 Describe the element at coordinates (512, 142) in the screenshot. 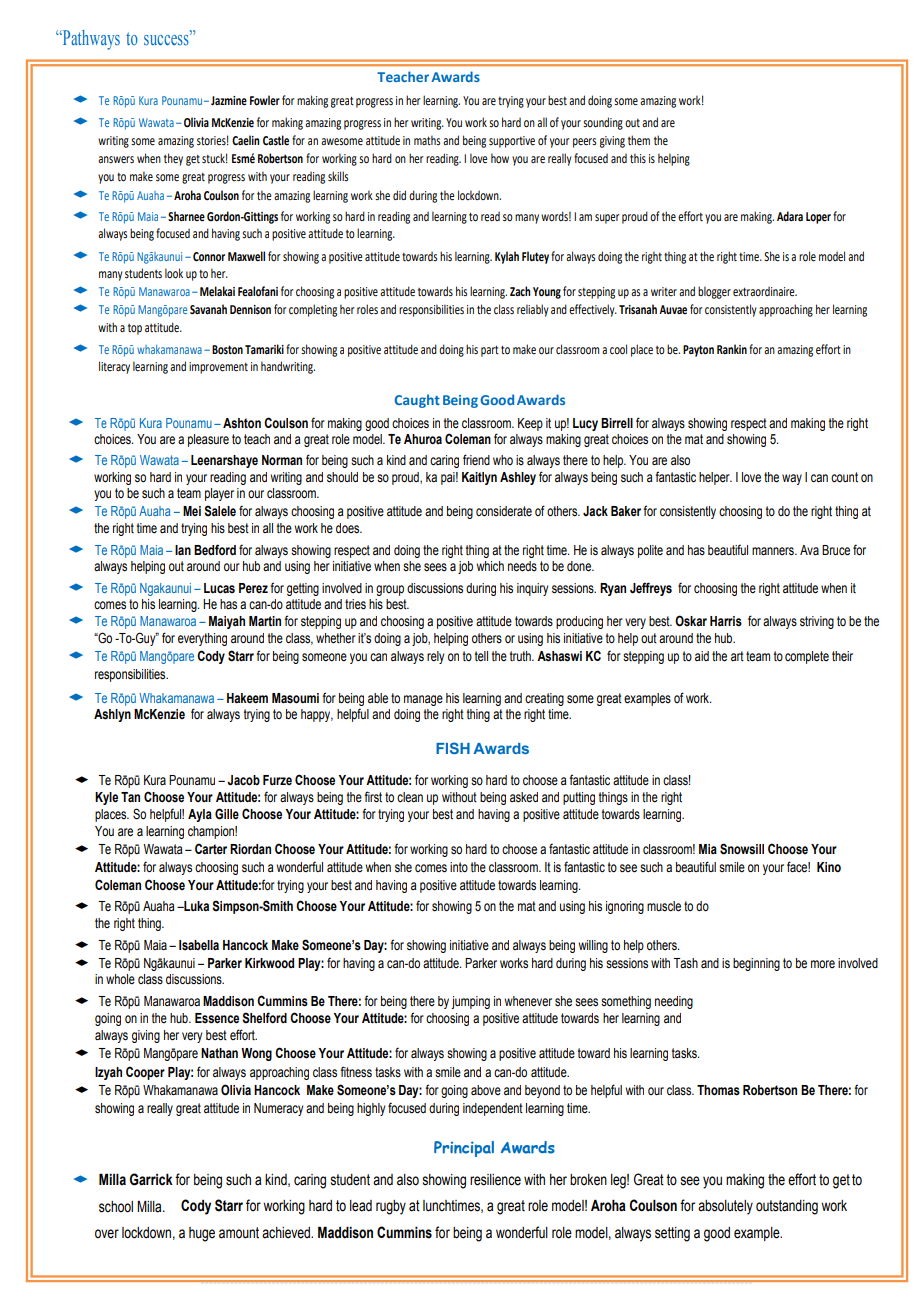

I see `supportive` at that location.
